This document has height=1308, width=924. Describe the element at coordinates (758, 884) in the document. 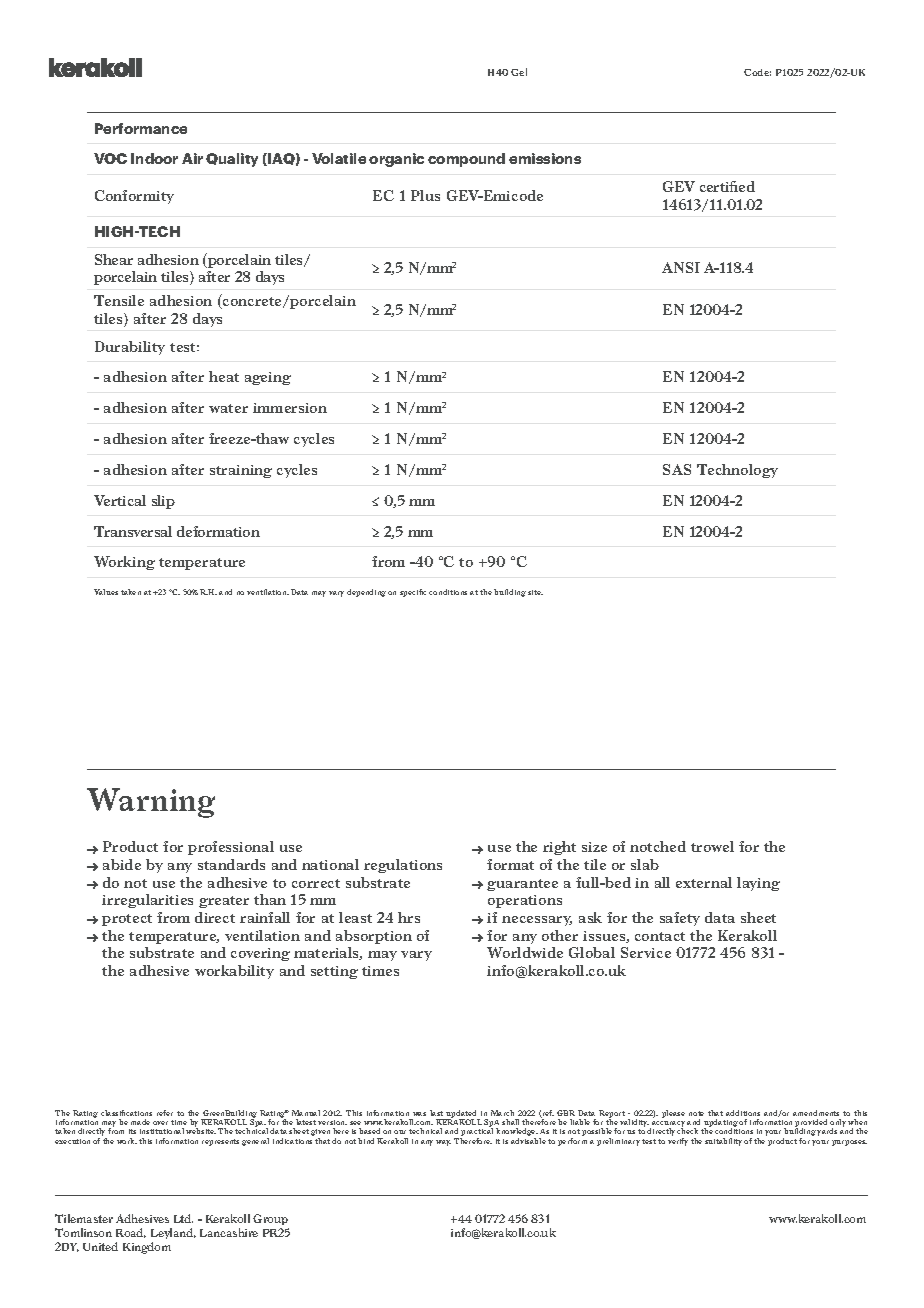

I see `laying` at that location.
